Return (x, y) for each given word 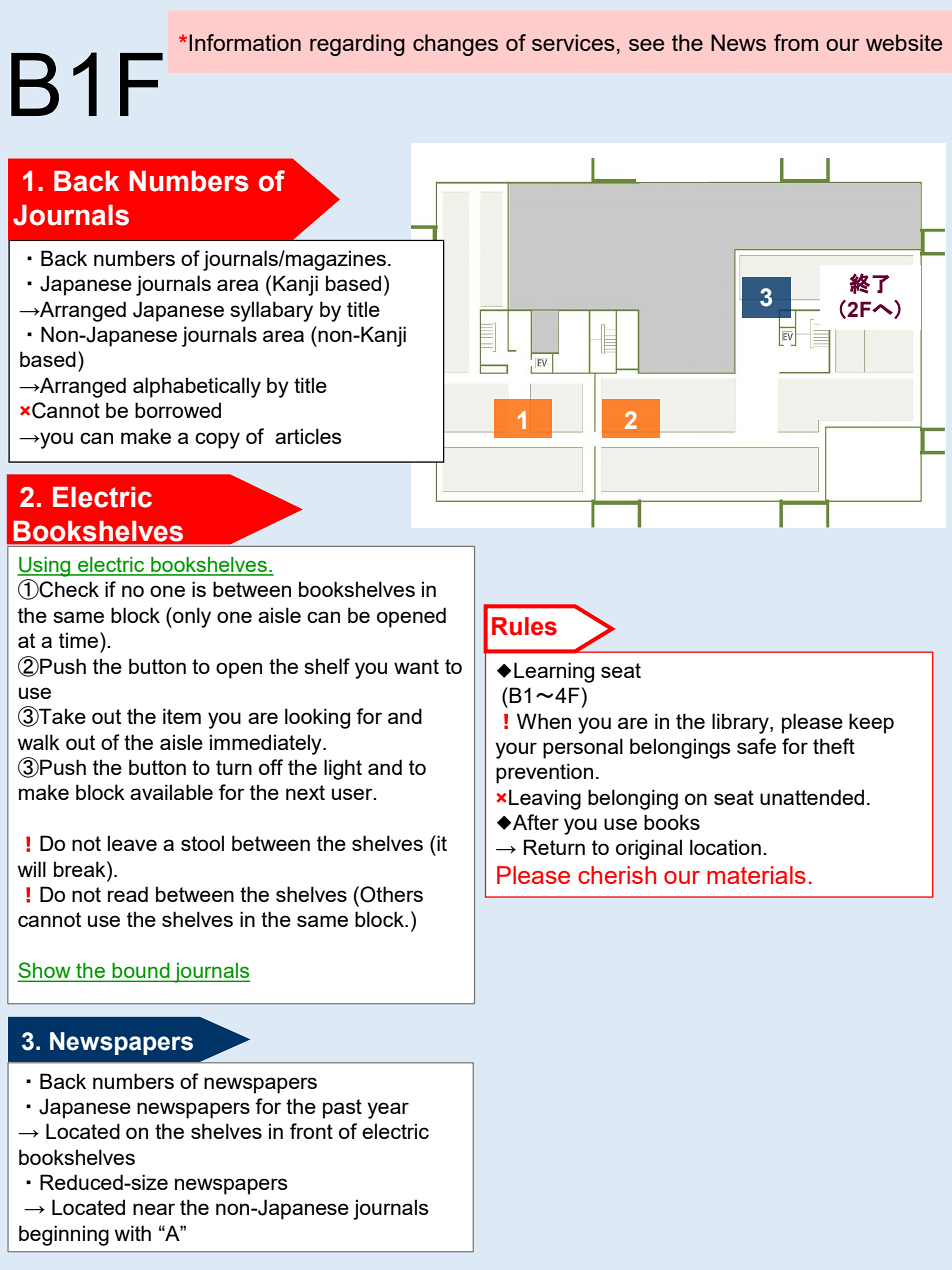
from (796, 42)
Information (245, 42)
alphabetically (197, 387)
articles (308, 436)
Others (391, 894)
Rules (524, 626)
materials (756, 875)
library (741, 723)
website (904, 42)
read (128, 894)
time (80, 640)
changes (455, 45)
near (154, 1209)
